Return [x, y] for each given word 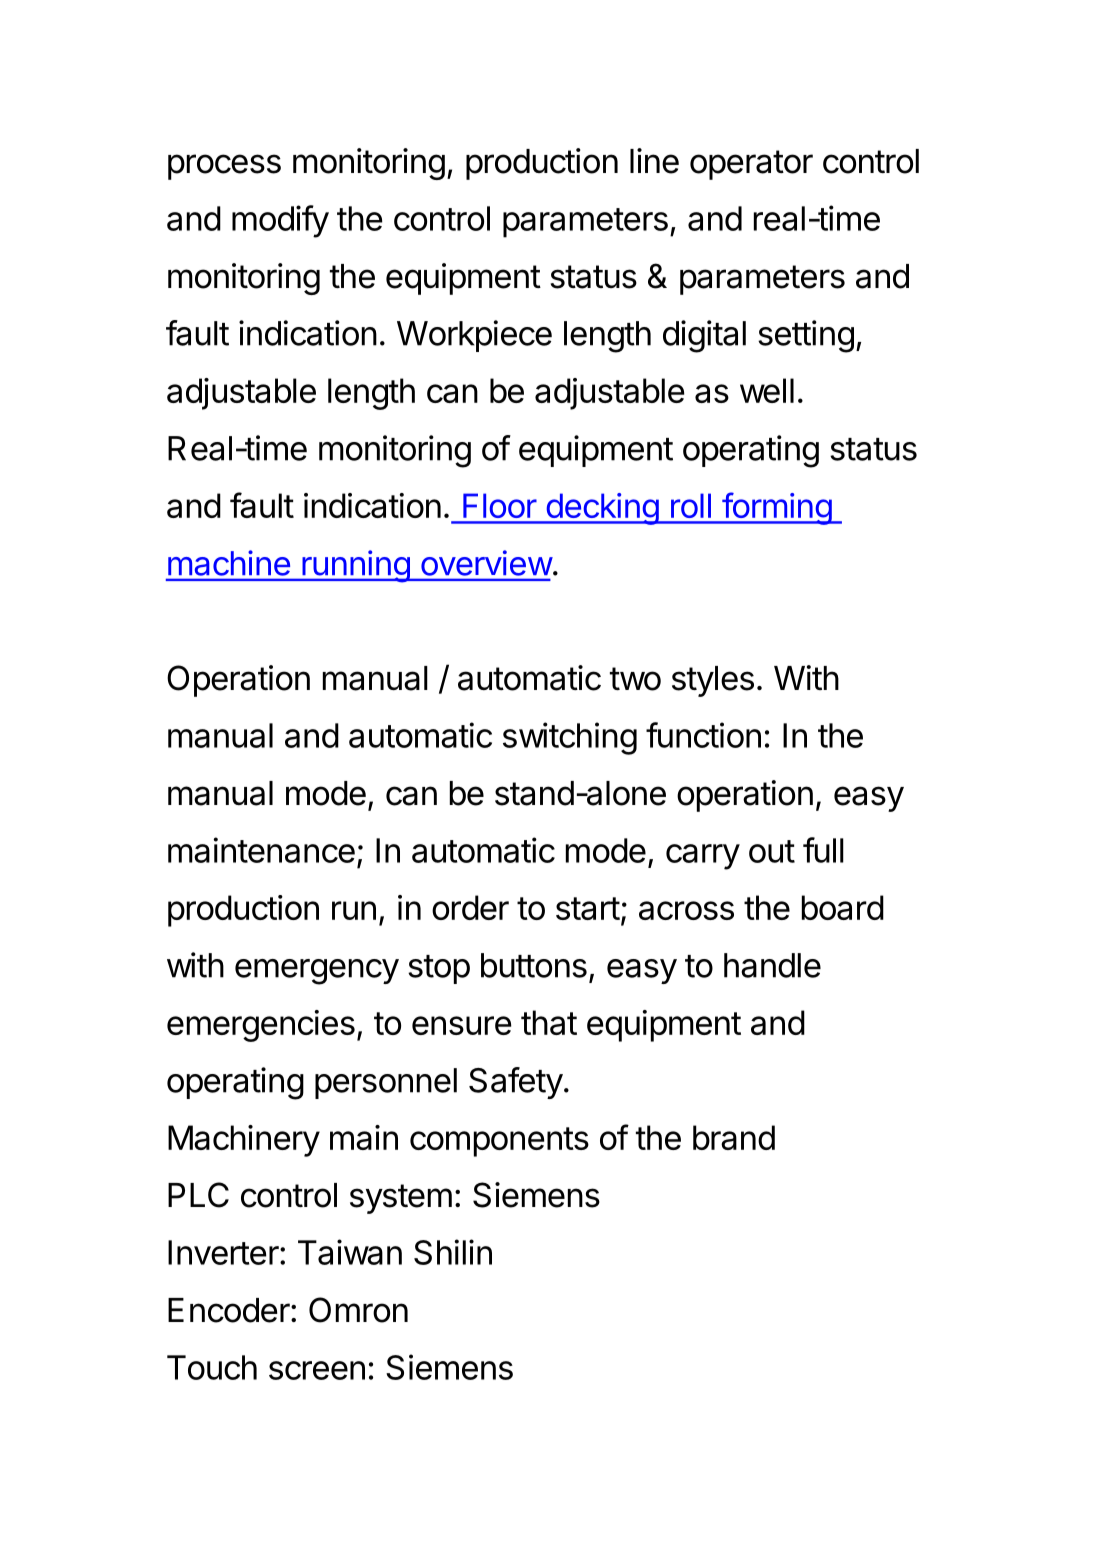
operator [751, 165]
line [654, 161]
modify [280, 221]
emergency [317, 972]
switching [570, 738]
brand [734, 1137]
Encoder [229, 1310]
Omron [358, 1310]
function [703, 735]
